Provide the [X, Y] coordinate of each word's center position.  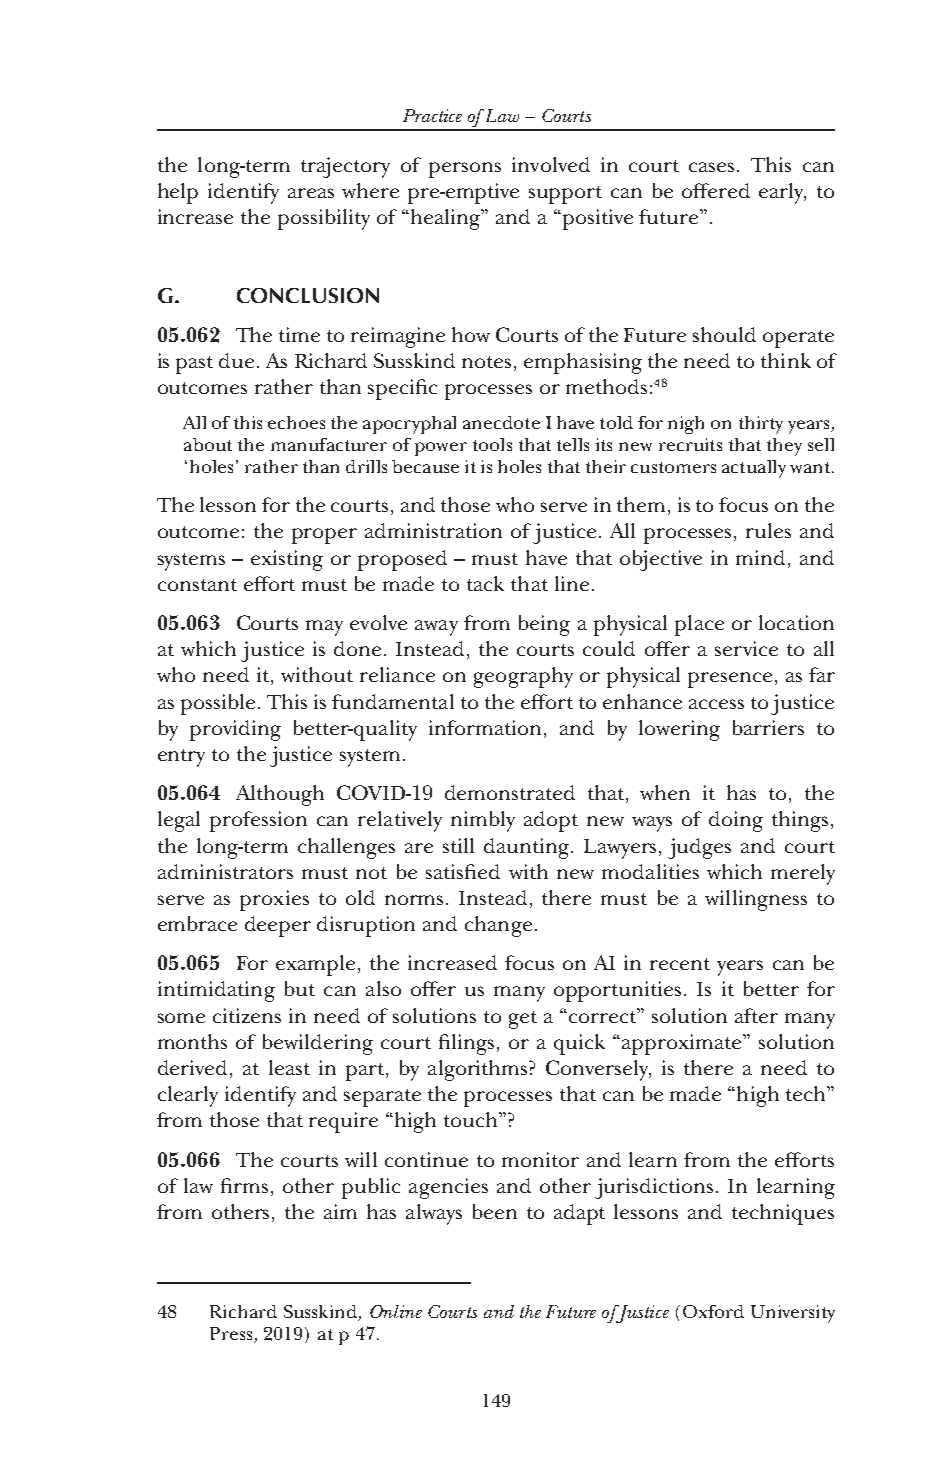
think [786, 360]
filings [468, 1044]
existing [287, 560]
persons [465, 170]
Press [231, 1333]
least [289, 1067]
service [746, 648]
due [236, 360]
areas [311, 193]
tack [485, 583]
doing [736, 821]
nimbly [483, 821]
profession [258, 821]
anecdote [501, 422]
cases [713, 167]
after [756, 1015]
